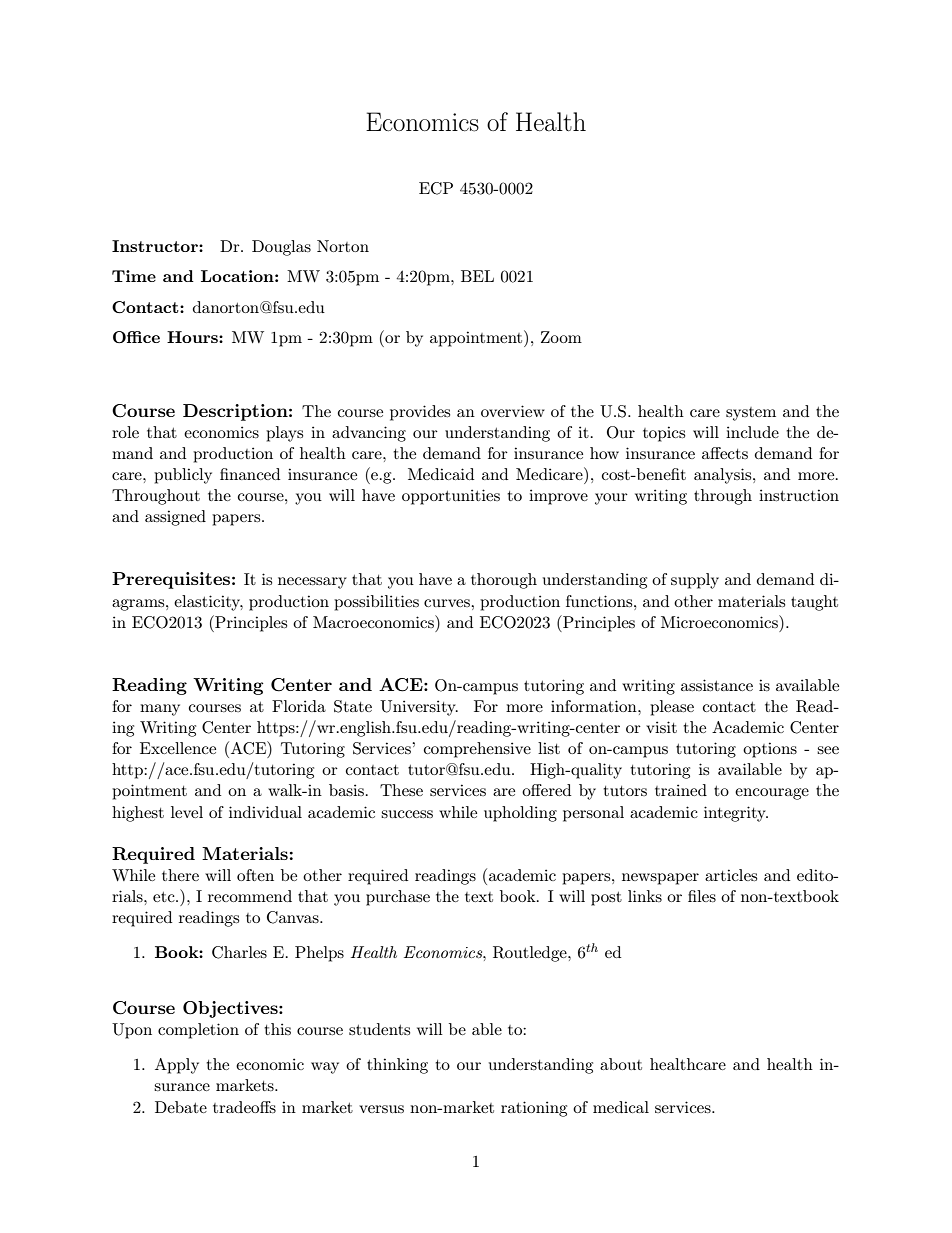 The height and width of the image is (1233, 952). Describe the element at coordinates (752, 432) in the image. I see `include` at that location.
